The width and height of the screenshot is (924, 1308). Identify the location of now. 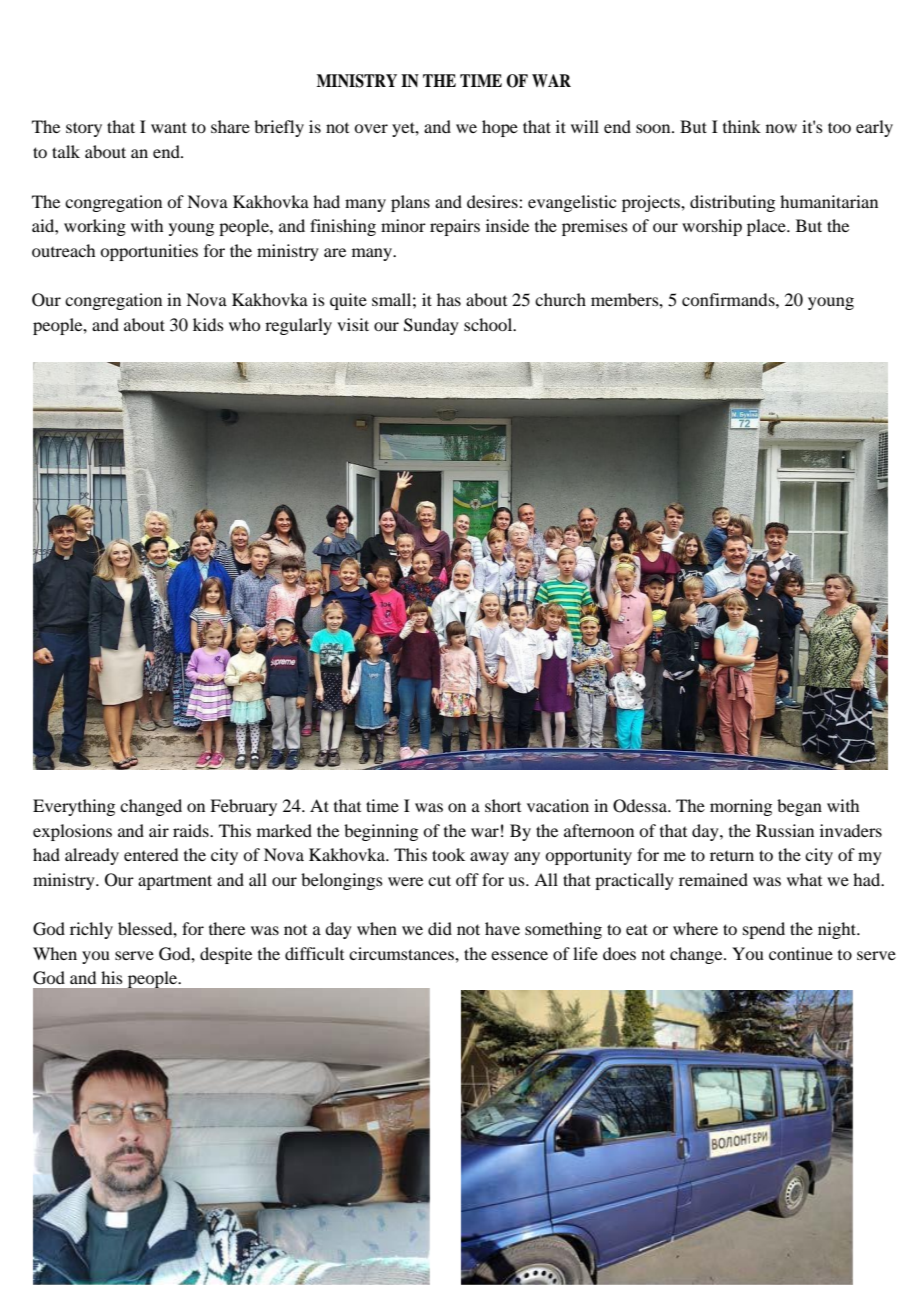
(781, 128).
